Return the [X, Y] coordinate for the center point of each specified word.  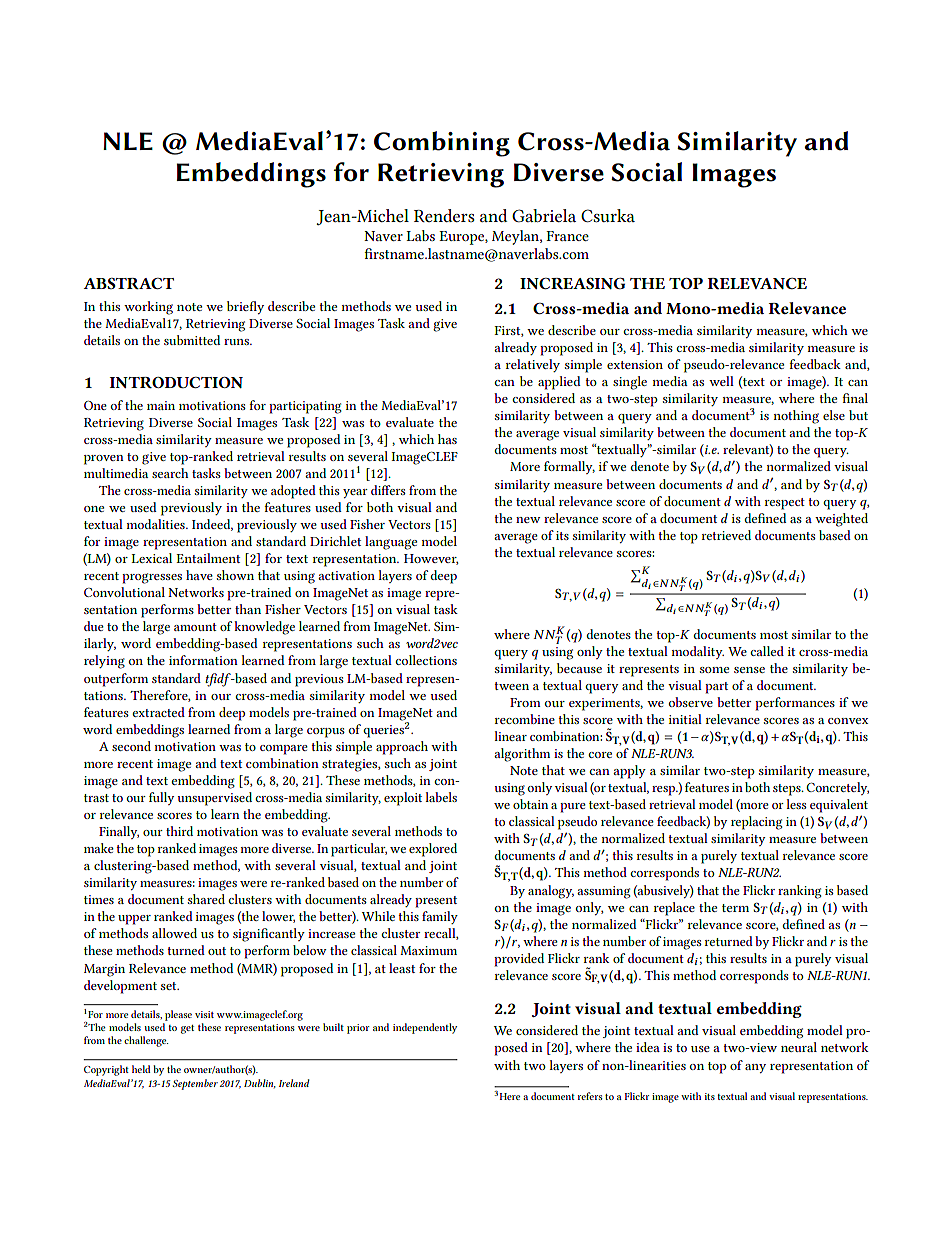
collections [426, 660]
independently [425, 1028]
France [567, 236]
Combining [442, 144]
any [755, 1068]
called [767, 651]
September [195, 1084]
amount [195, 627]
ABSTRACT [128, 283]
